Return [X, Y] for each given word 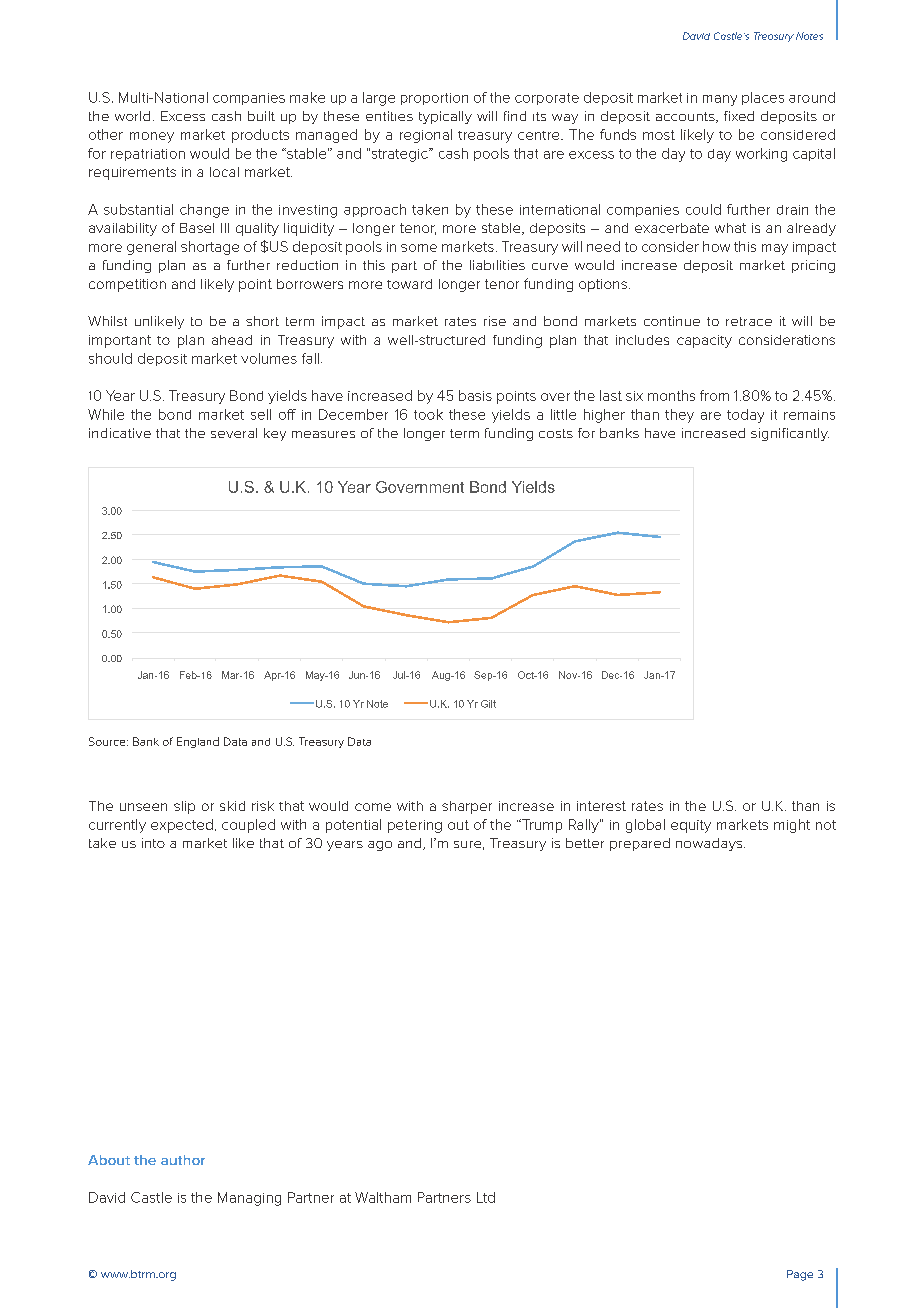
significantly [790, 434]
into [153, 843]
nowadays [710, 844]
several [234, 433]
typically [445, 117]
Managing [249, 1199]
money [152, 137]
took [428, 414]
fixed [739, 116]
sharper [467, 807]
